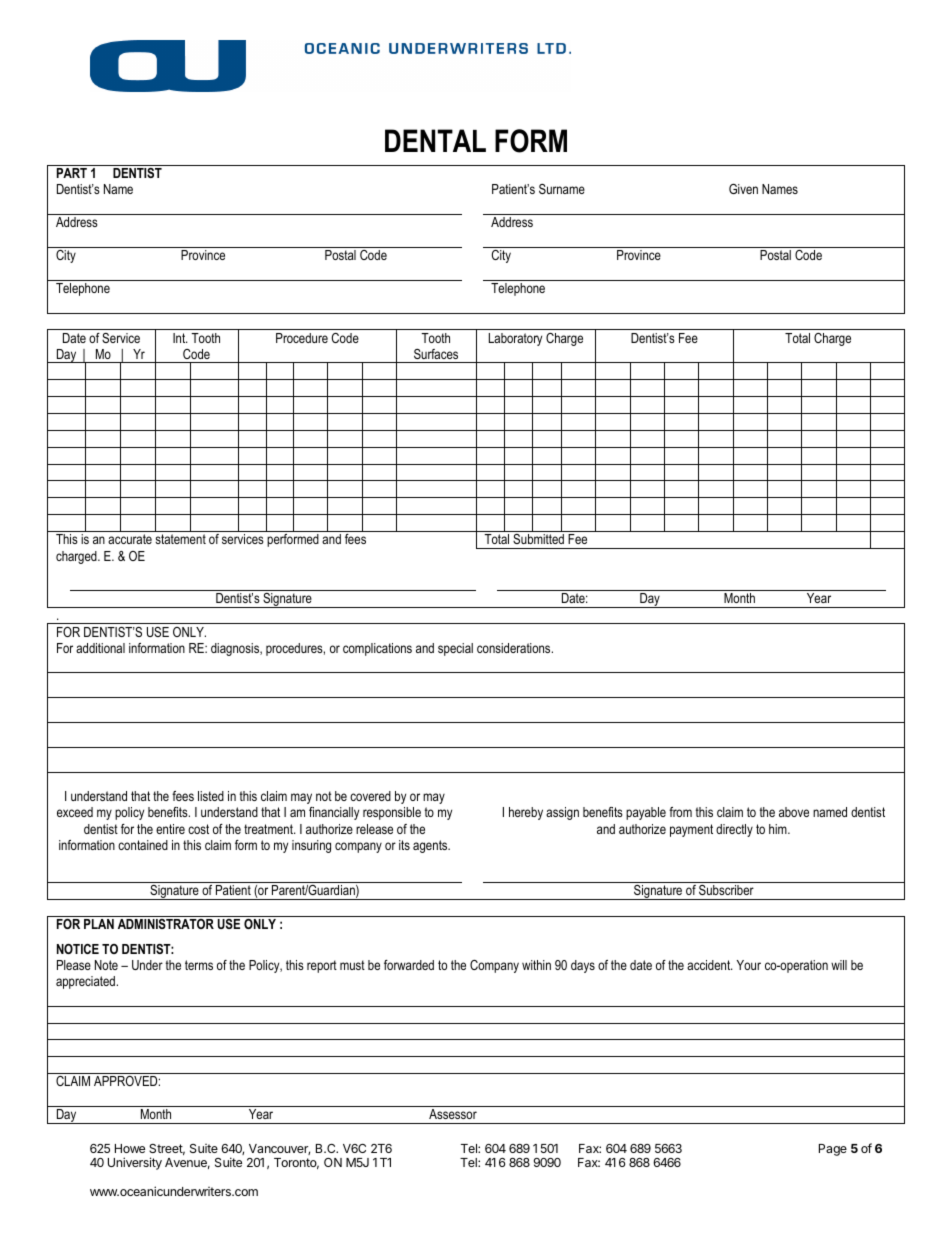  Describe the element at coordinates (72, 173) in the document. I see `PART` at that location.
